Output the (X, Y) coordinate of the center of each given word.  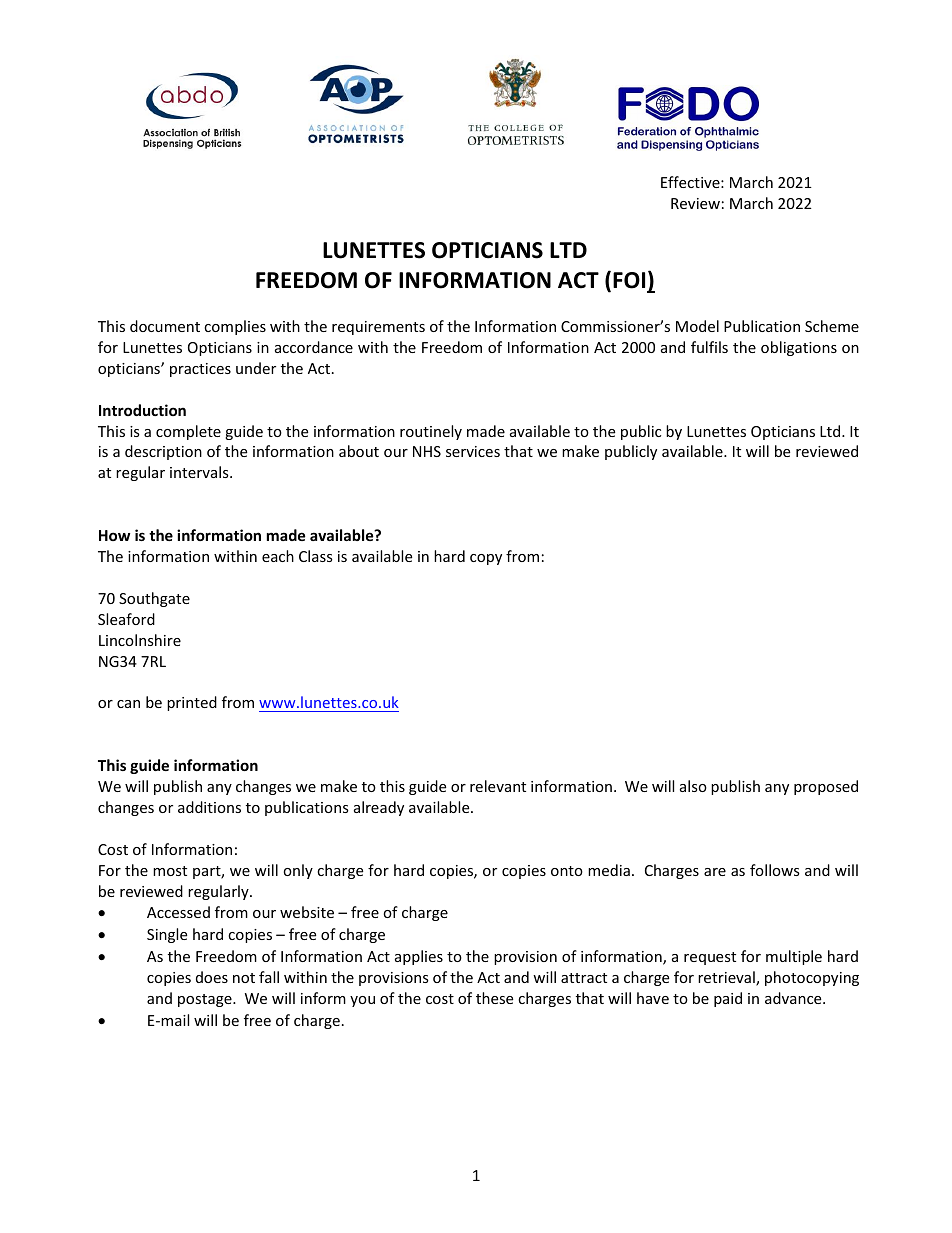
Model (697, 326)
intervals (200, 472)
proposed (826, 787)
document (165, 326)
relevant (498, 786)
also (693, 786)
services (473, 451)
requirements (378, 328)
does (212, 977)
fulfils (709, 347)
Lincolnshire (140, 640)
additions (209, 807)
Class (316, 556)
